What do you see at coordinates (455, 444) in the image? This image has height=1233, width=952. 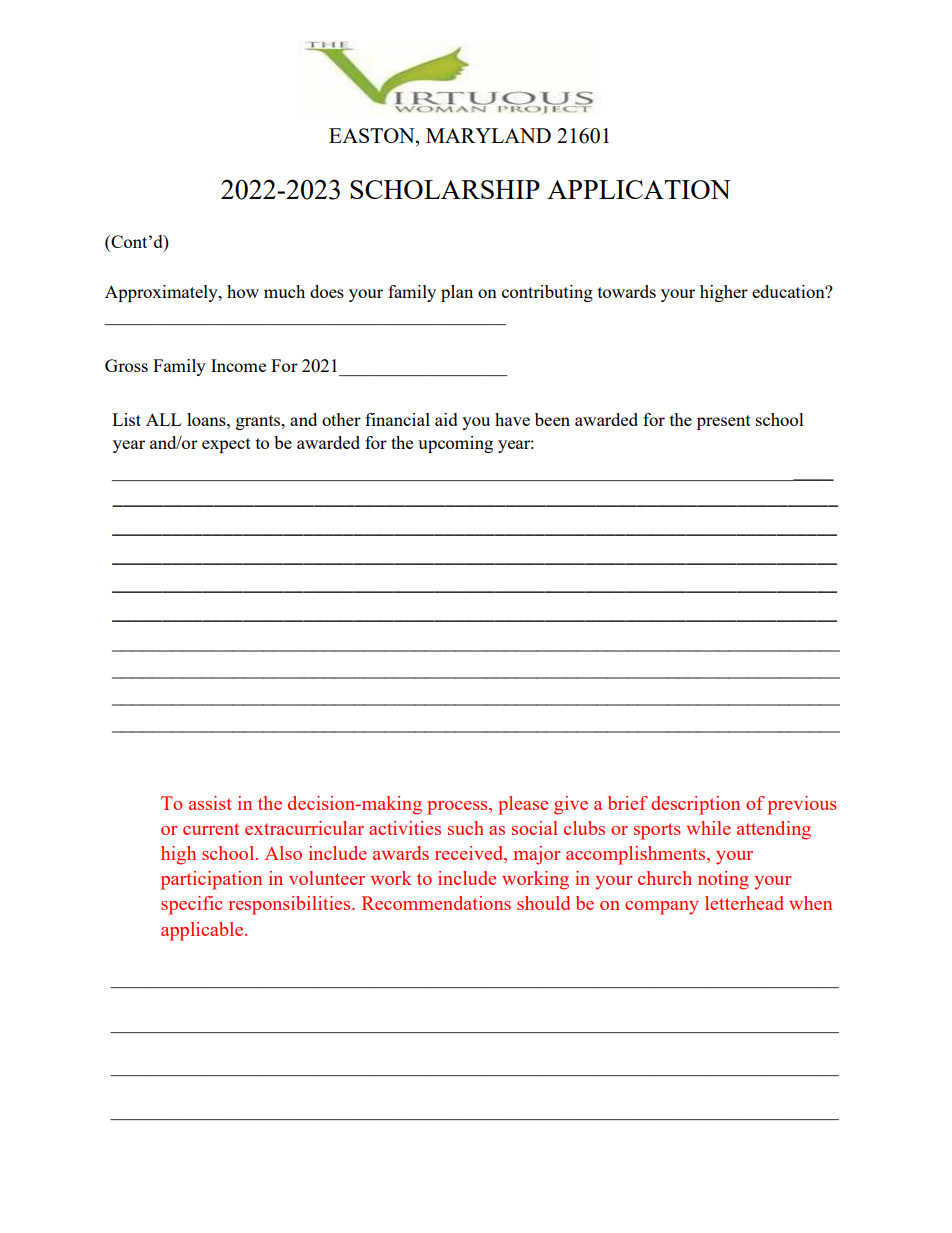 I see `upcoming` at bounding box center [455, 444].
